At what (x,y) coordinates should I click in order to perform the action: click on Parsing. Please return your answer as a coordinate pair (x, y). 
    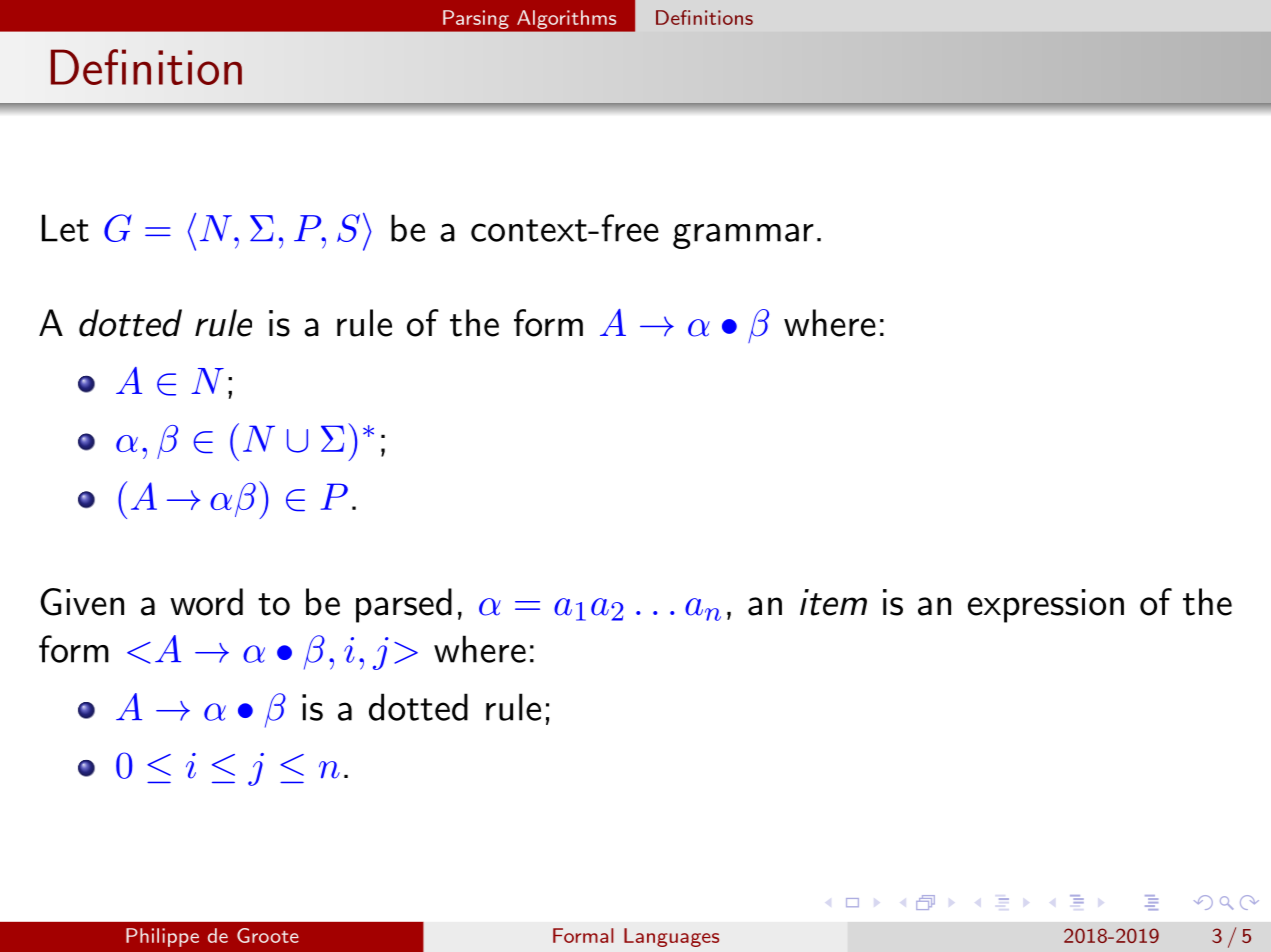
    Looking at the image, I should click on (476, 19).
